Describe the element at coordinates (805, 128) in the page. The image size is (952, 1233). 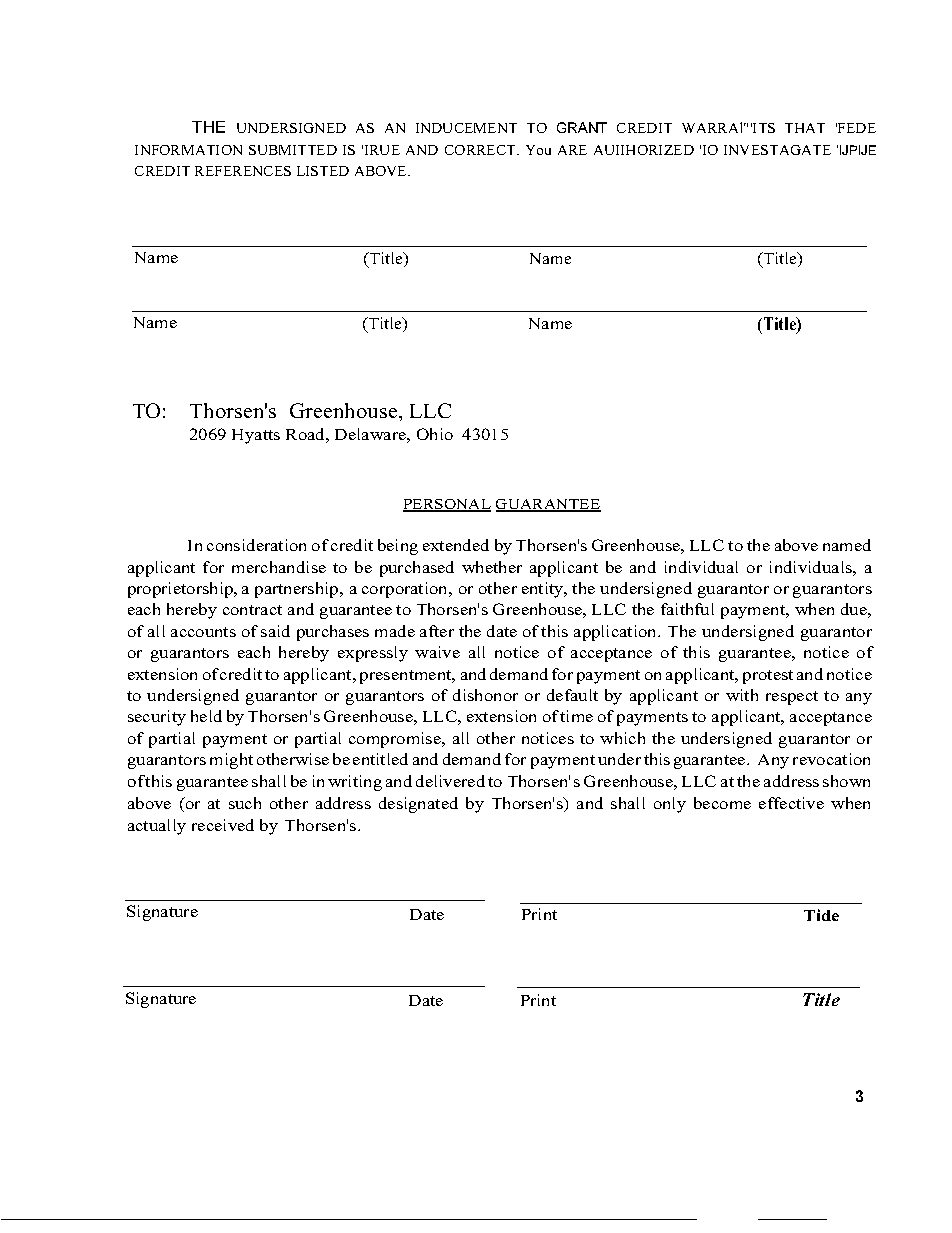
I see `THAT` at that location.
